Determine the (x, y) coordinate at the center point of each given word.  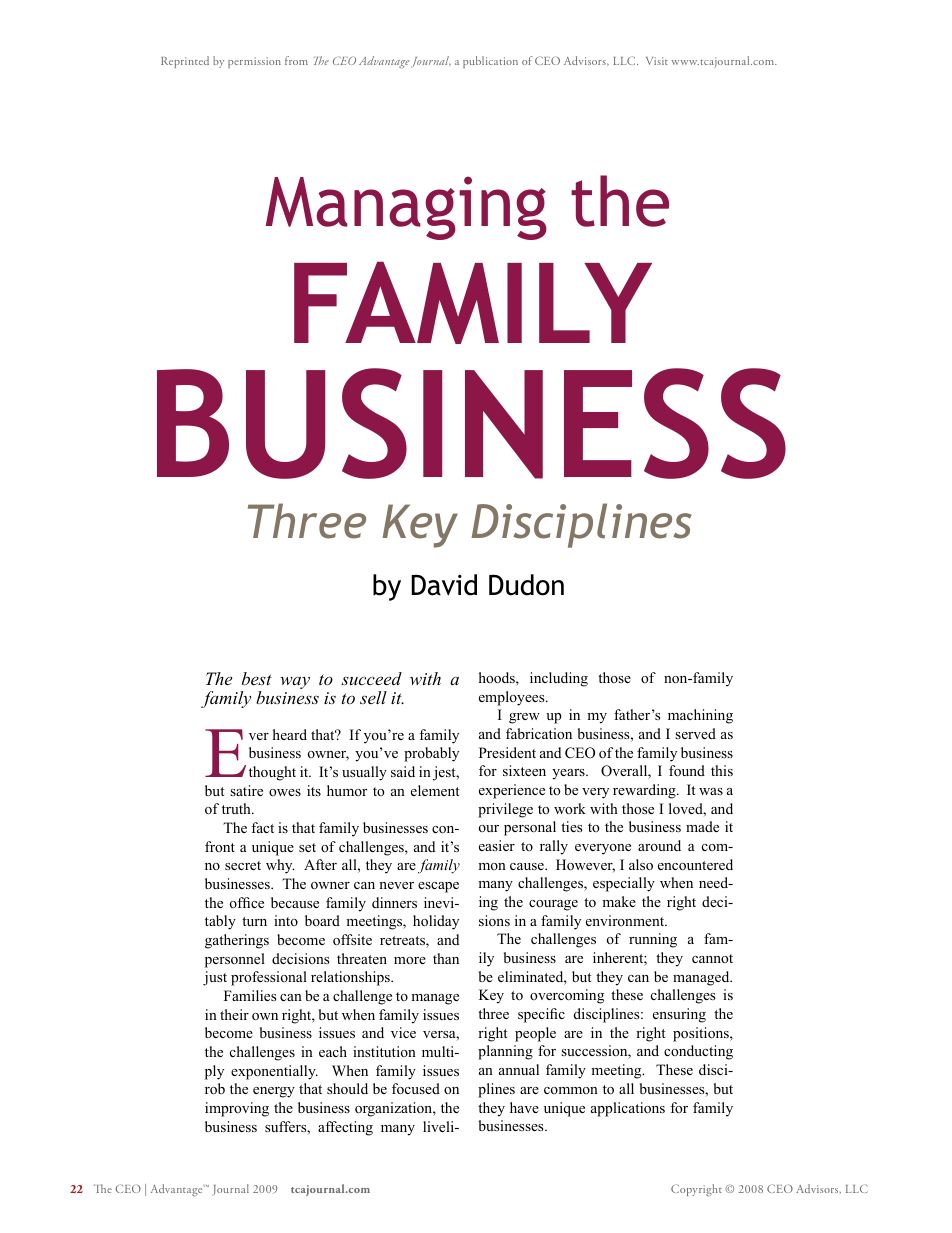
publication (490, 62)
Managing (406, 208)
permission (254, 62)
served (695, 733)
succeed (371, 678)
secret (243, 865)
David (444, 585)
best (257, 678)
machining (700, 716)
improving (237, 1109)
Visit (657, 61)
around (659, 845)
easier (497, 845)
